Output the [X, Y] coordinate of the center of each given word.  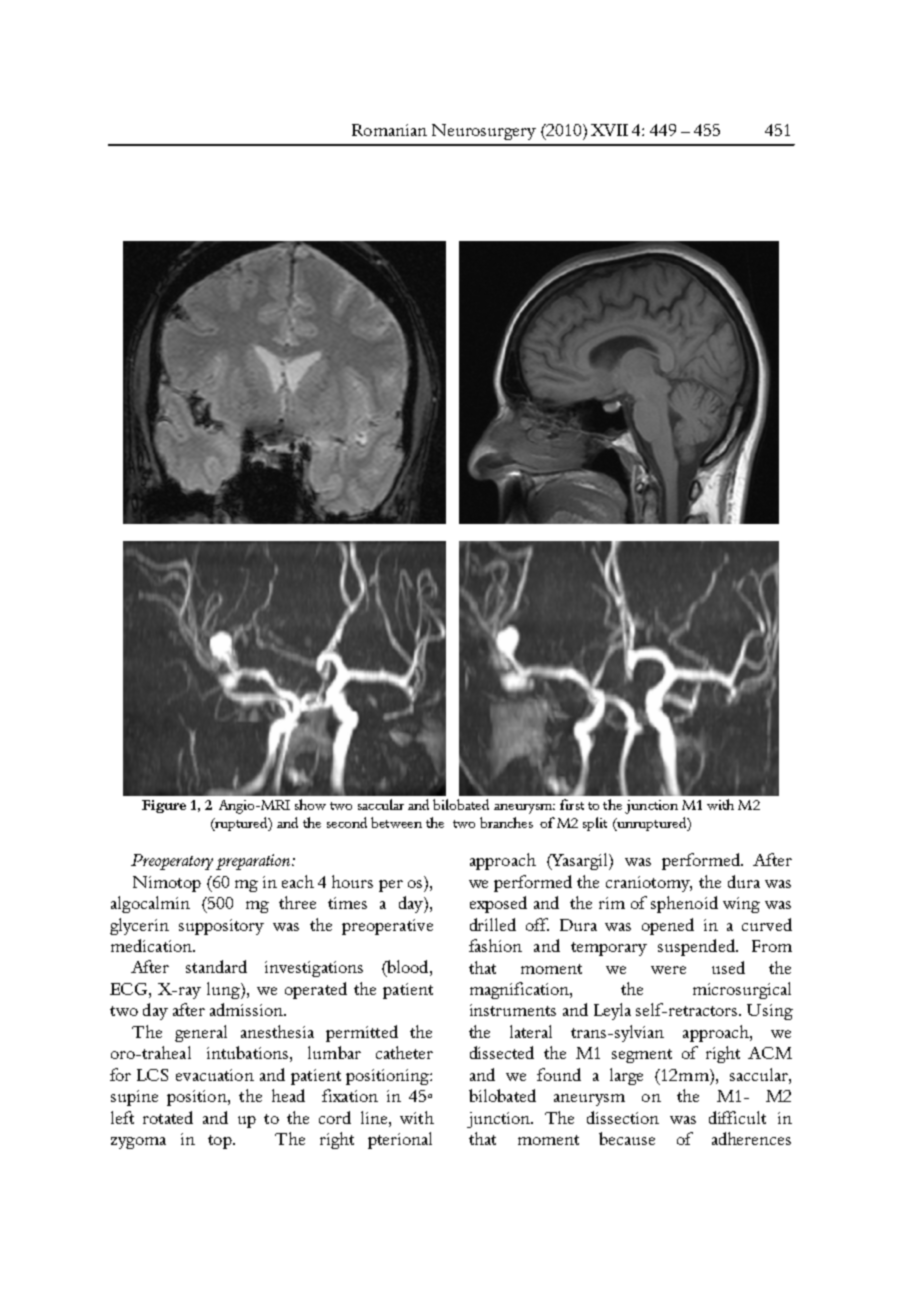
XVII [609, 130]
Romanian [389, 130]
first [572, 804]
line [375, 1117]
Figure [164, 806]
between [396, 822]
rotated [168, 1117]
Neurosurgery [484, 132]
